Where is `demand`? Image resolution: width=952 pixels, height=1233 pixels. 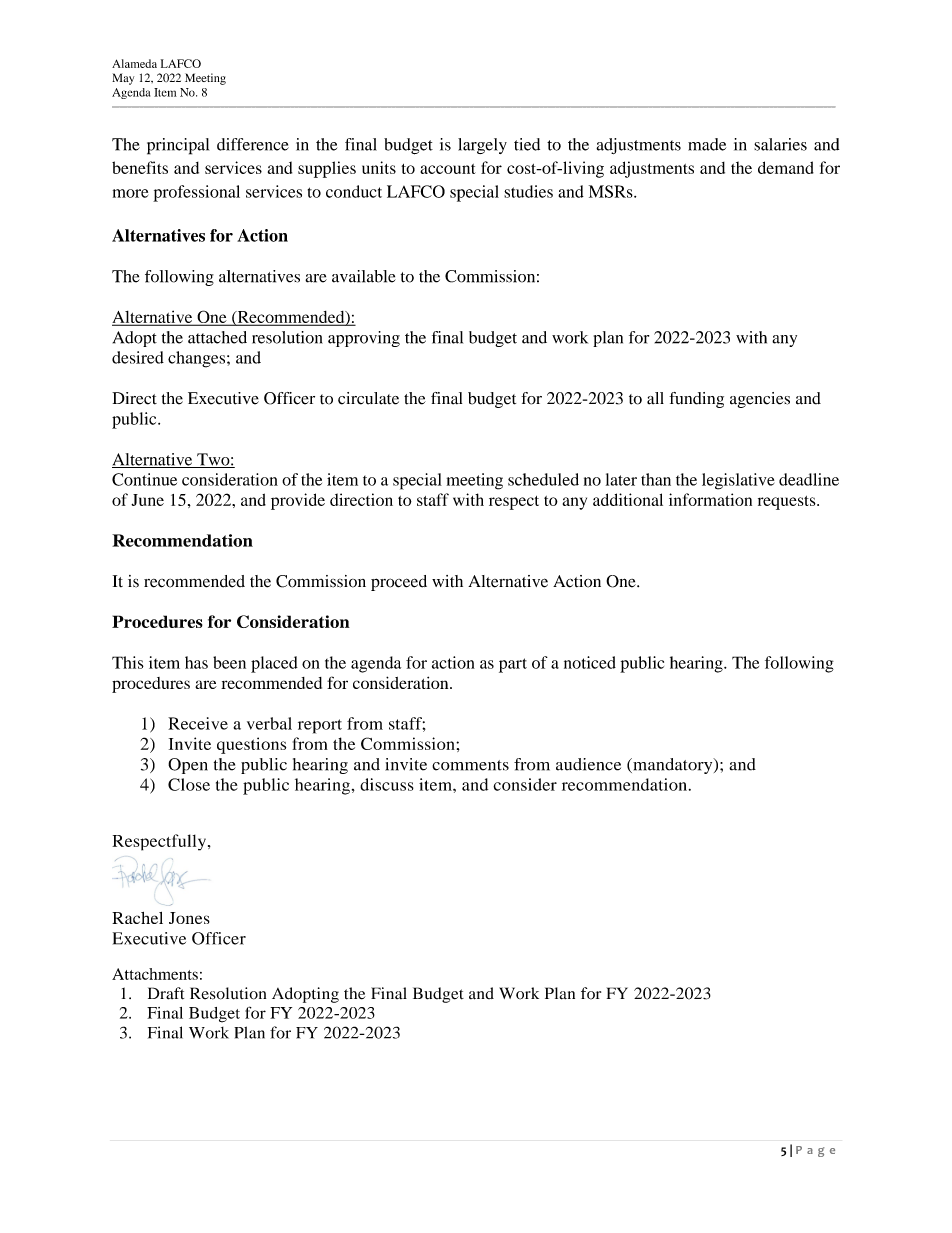 demand is located at coordinates (786, 167).
